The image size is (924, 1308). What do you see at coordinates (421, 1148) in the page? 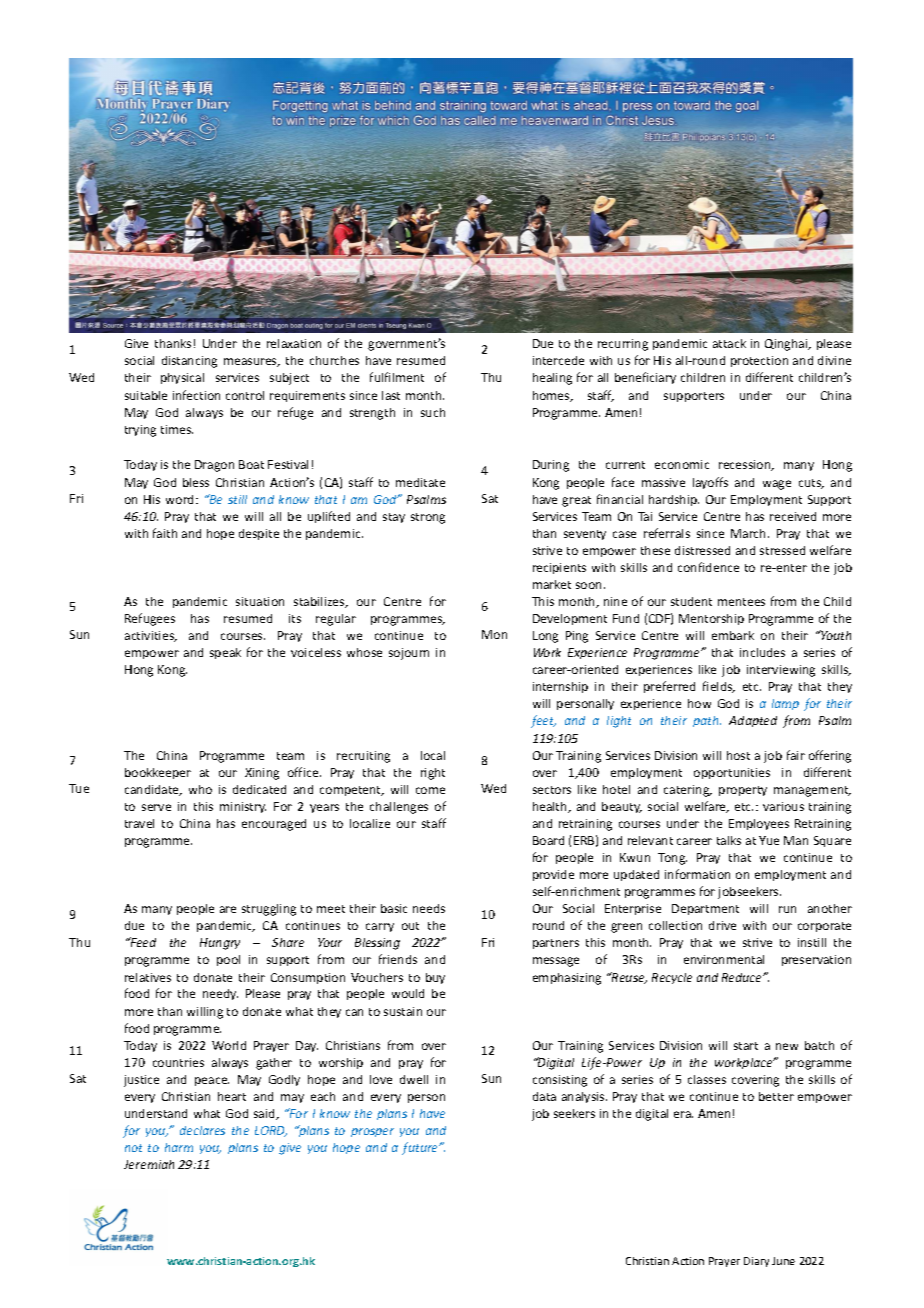
I see `future` at bounding box center [421, 1148].
